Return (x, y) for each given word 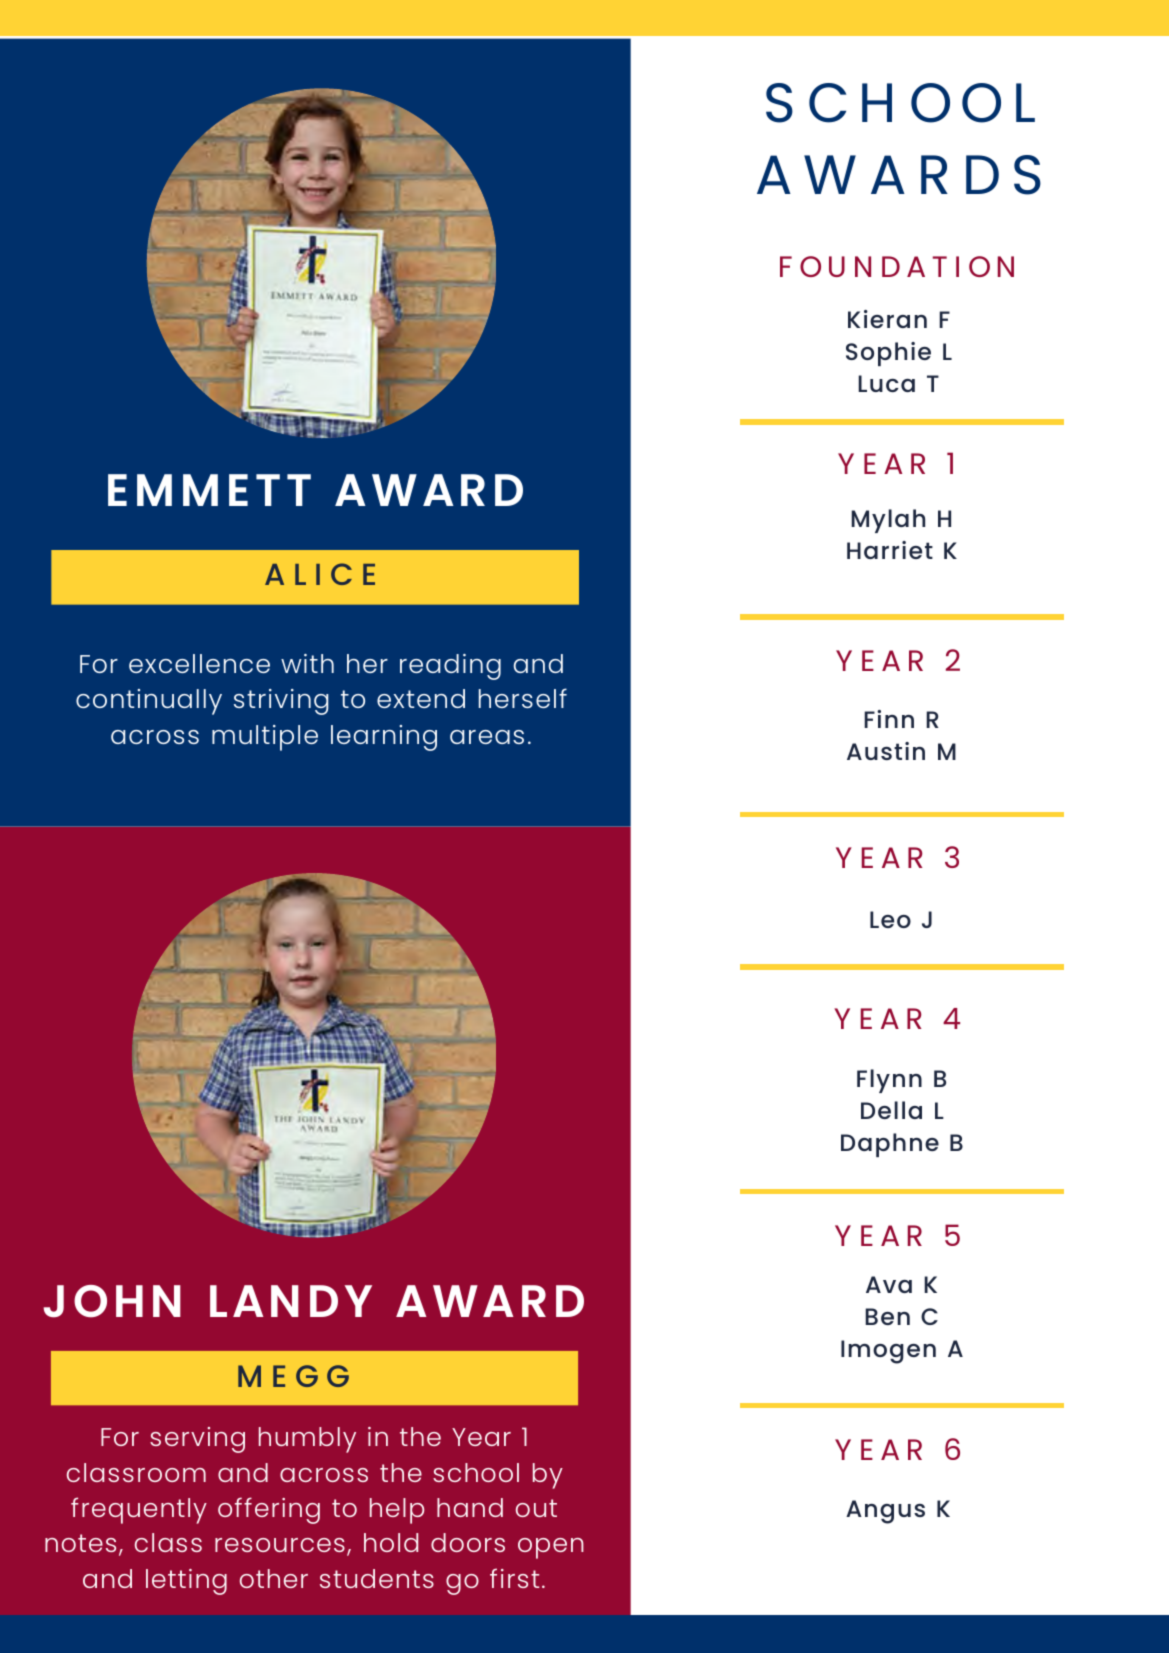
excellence (199, 663)
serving (197, 1440)
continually (149, 702)
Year (481, 1437)
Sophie (888, 354)
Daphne (890, 1145)
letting (186, 1582)
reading (450, 667)
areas (487, 737)
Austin (886, 751)
